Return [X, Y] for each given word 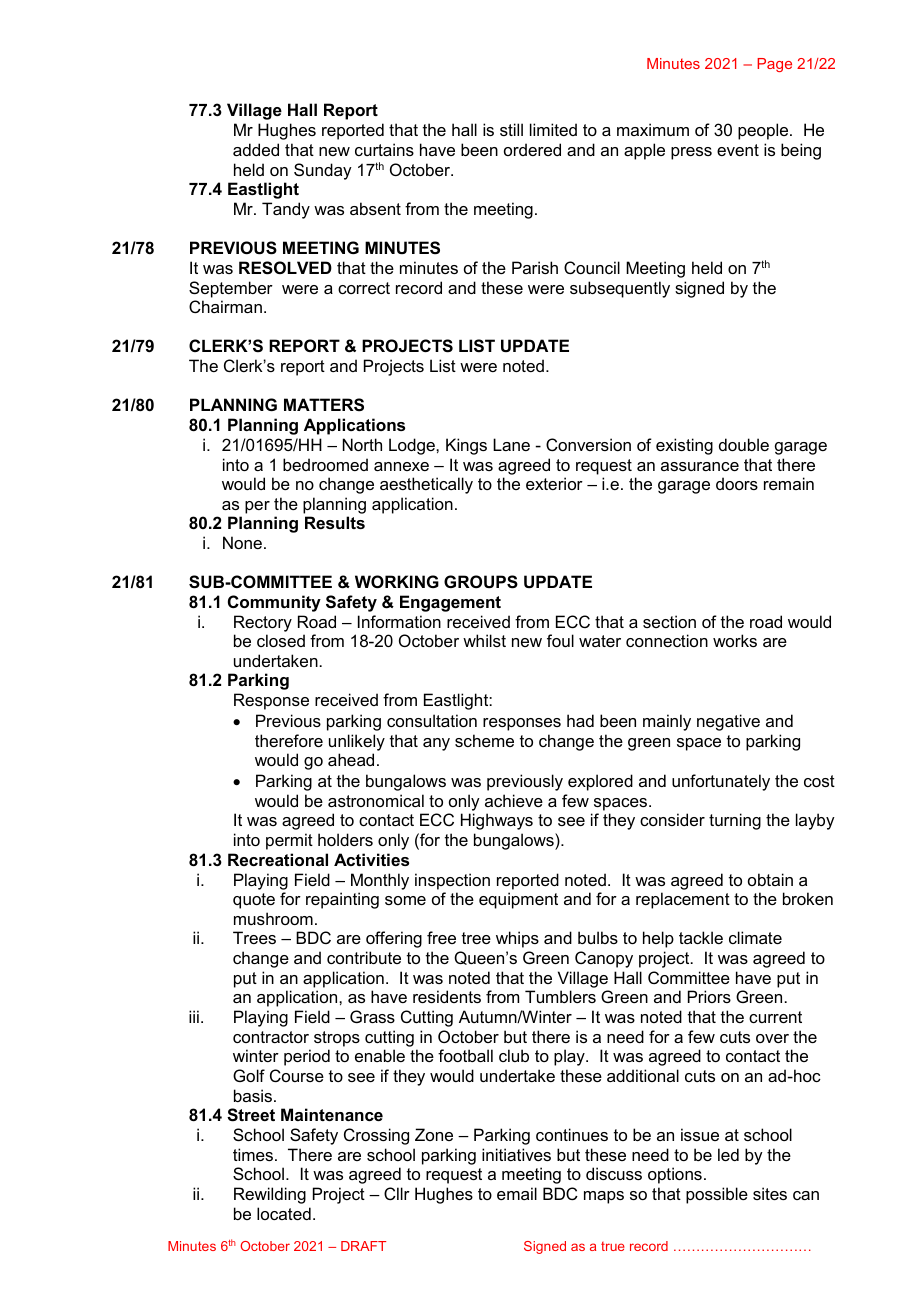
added [256, 149]
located [284, 1213]
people [764, 131]
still [511, 129]
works [735, 640]
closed [281, 640]
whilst [484, 640]
